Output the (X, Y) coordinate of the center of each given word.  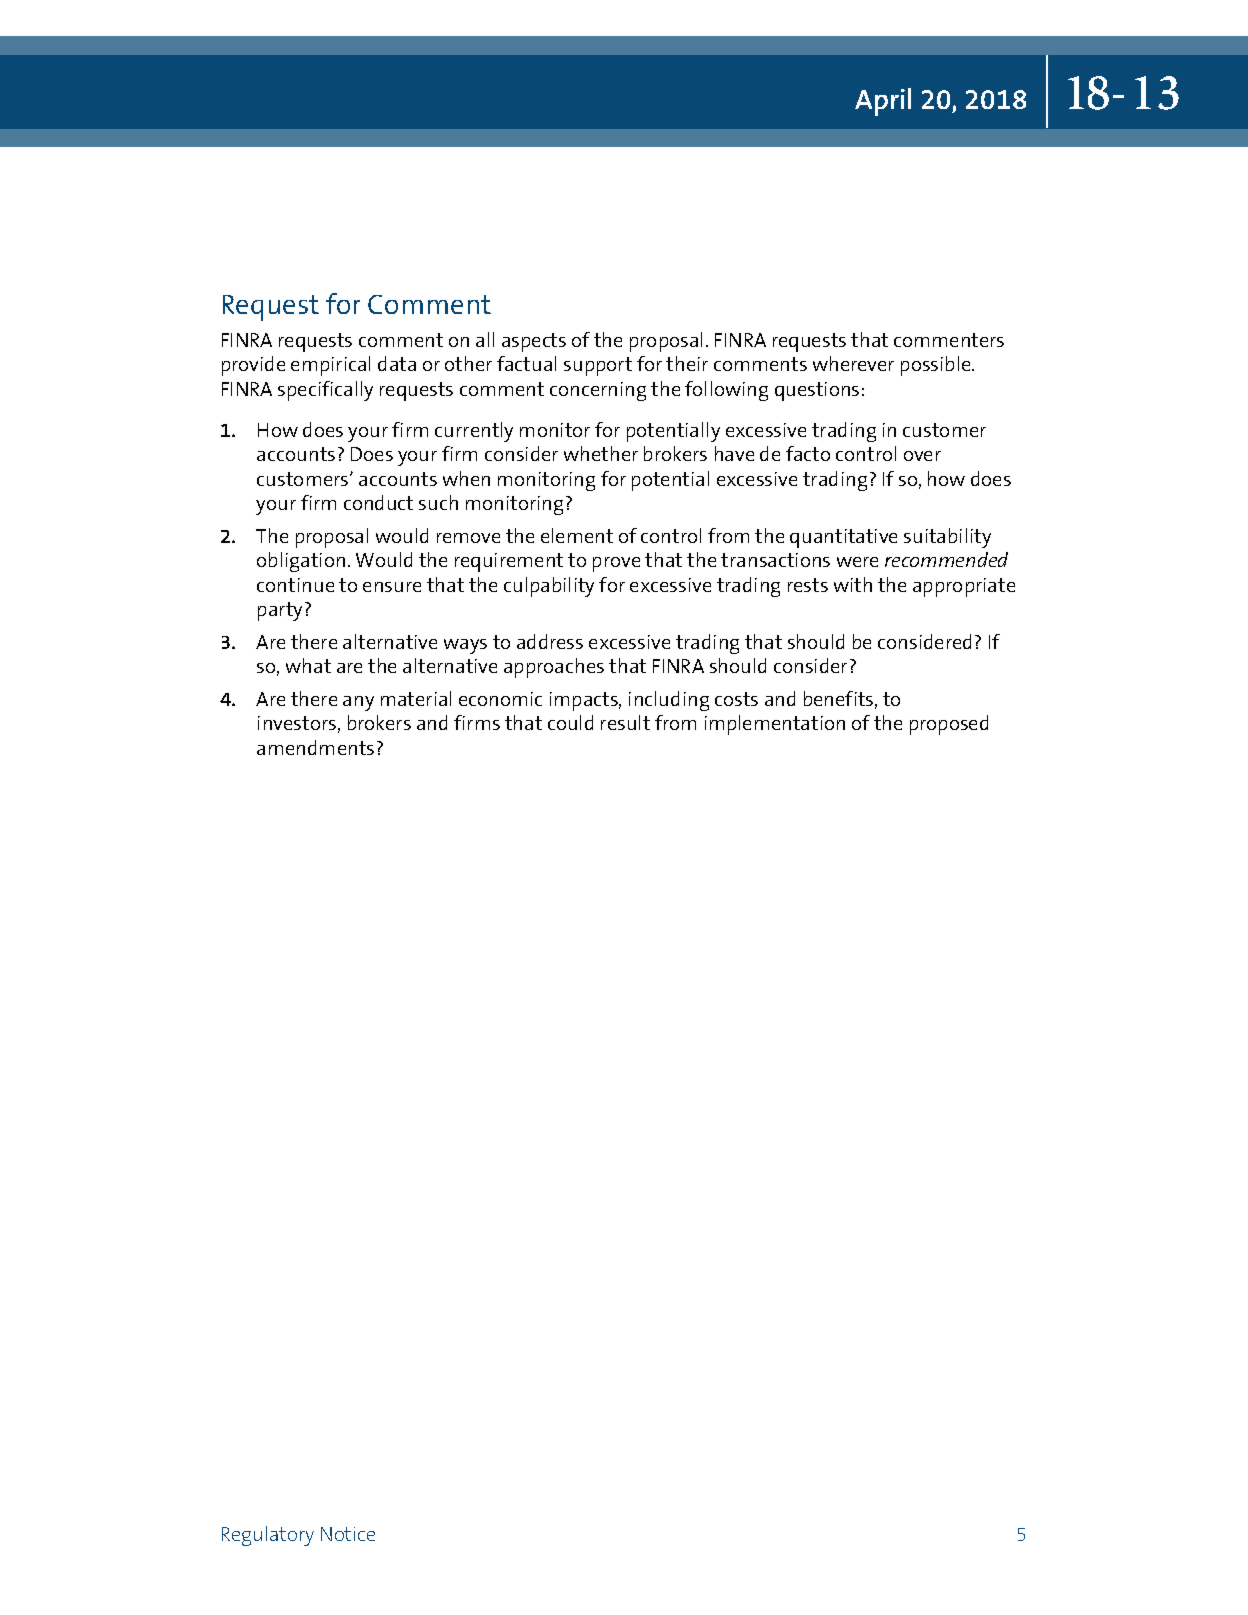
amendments (315, 747)
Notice (348, 1534)
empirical (330, 366)
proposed (949, 725)
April (883, 102)
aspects (534, 342)
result (625, 722)
